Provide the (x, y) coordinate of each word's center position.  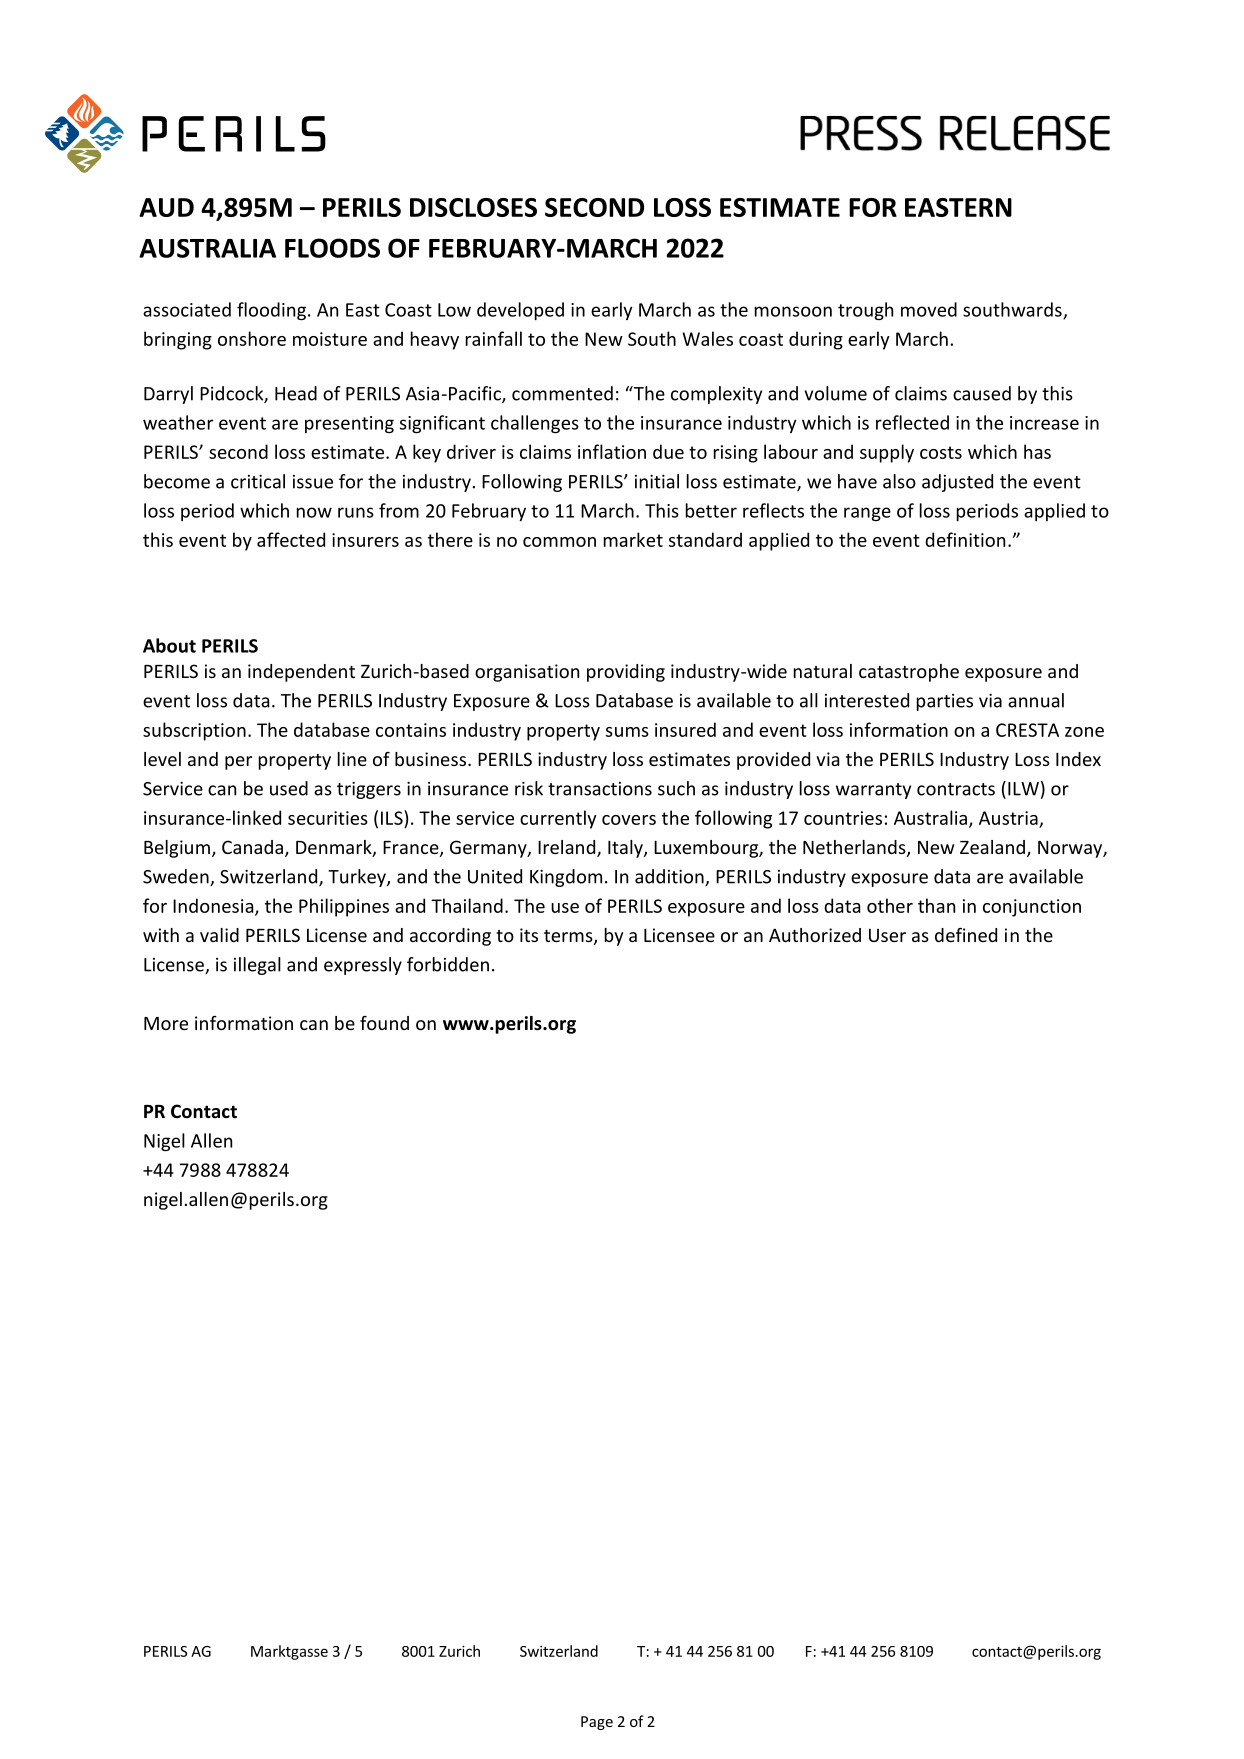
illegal (257, 966)
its (529, 935)
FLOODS (332, 248)
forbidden (448, 964)
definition (965, 539)
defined (966, 934)
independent (301, 673)
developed (520, 311)
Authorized (815, 935)
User (887, 935)
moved (929, 309)
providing (626, 673)
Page (597, 1723)
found (384, 1023)
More (166, 1023)
